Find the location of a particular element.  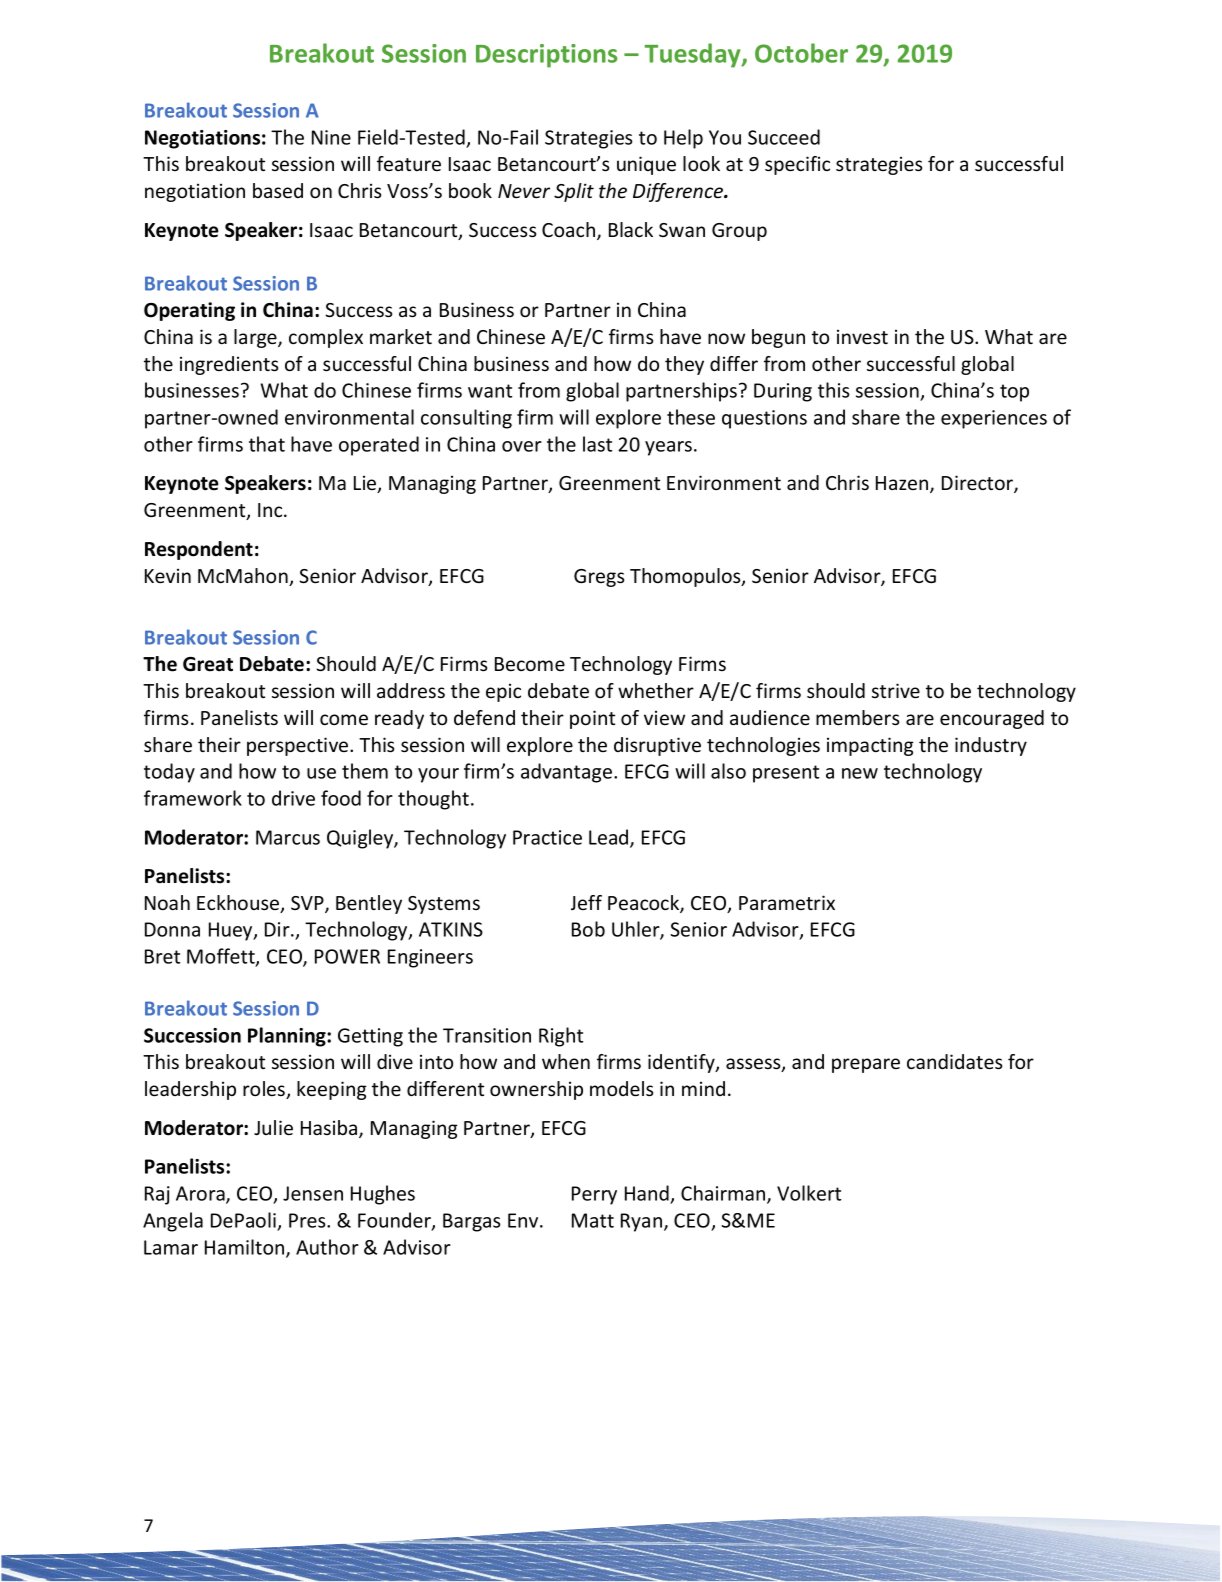

that is located at coordinates (267, 444).
